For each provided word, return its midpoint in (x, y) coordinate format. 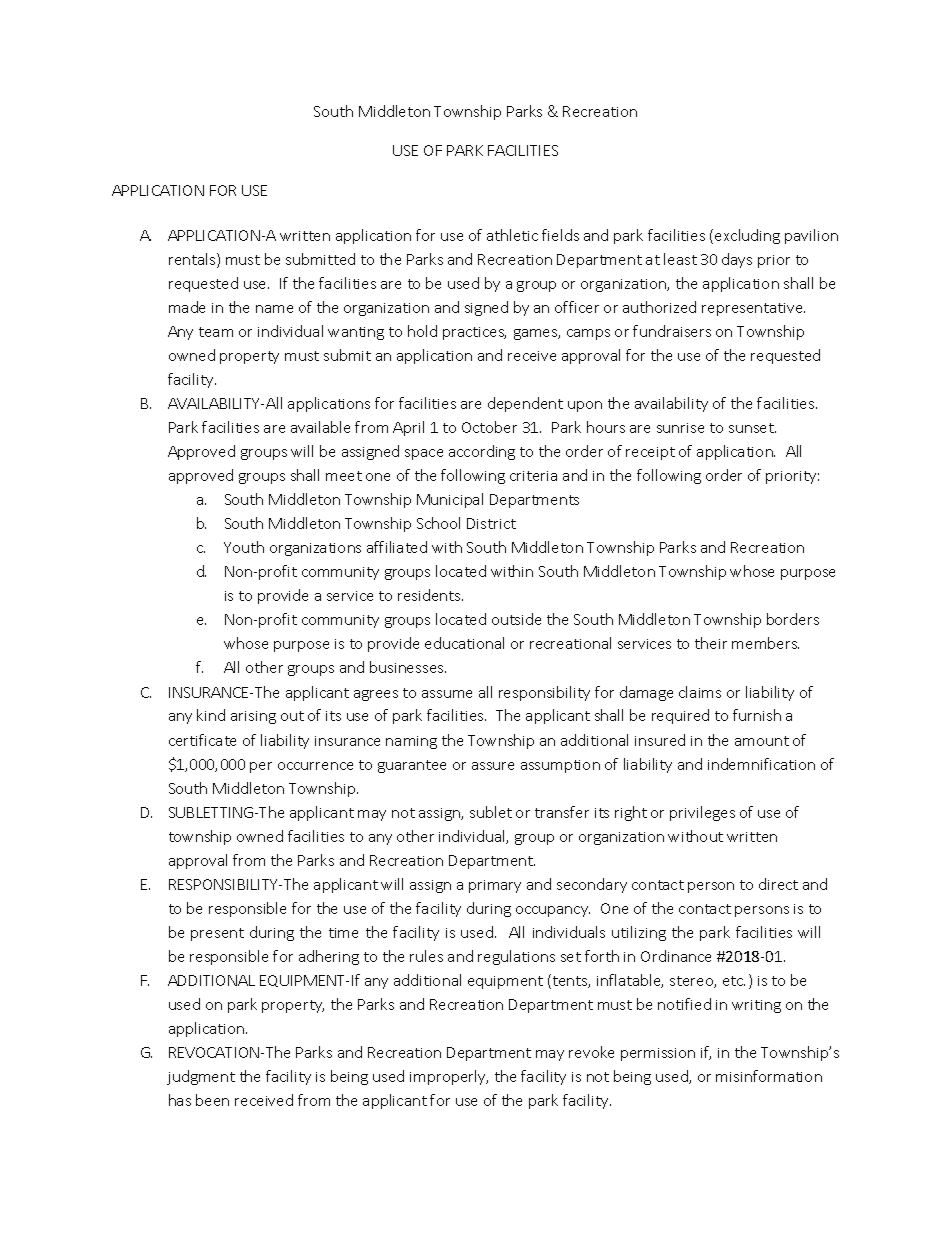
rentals (193, 260)
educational (464, 643)
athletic (512, 235)
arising (253, 717)
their (711, 643)
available (320, 427)
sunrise (680, 428)
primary (495, 886)
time (343, 933)
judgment (201, 1077)
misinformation (769, 1076)
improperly (449, 1077)
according (482, 452)
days (737, 260)
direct (778, 884)
